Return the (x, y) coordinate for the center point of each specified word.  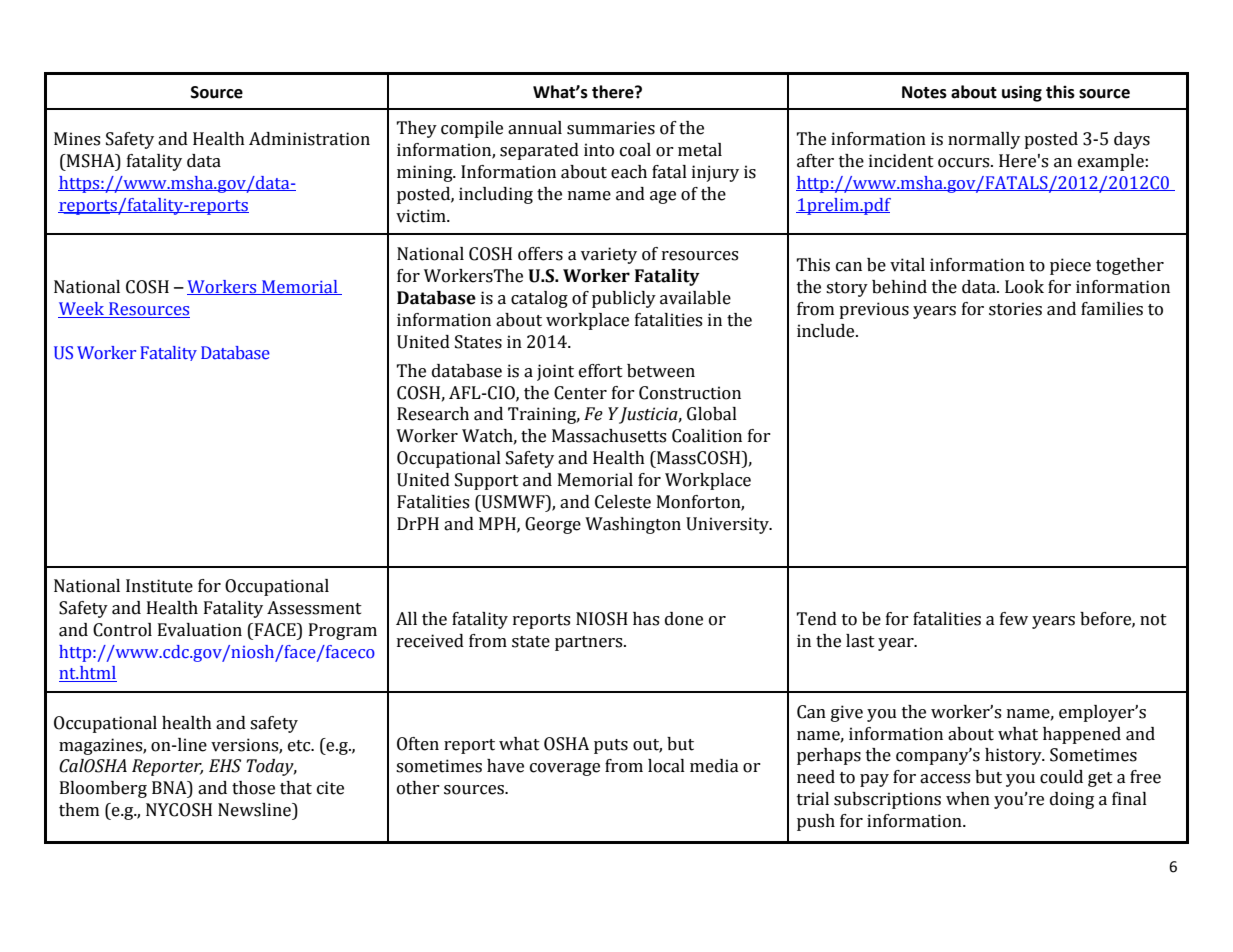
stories (1015, 309)
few (1014, 619)
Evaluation (200, 630)
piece (1070, 266)
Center (580, 393)
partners (590, 643)
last (860, 641)
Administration (309, 139)
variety (609, 255)
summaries (611, 128)
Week (82, 310)
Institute (159, 586)
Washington (633, 525)
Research (433, 414)
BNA (170, 789)
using (1022, 93)
